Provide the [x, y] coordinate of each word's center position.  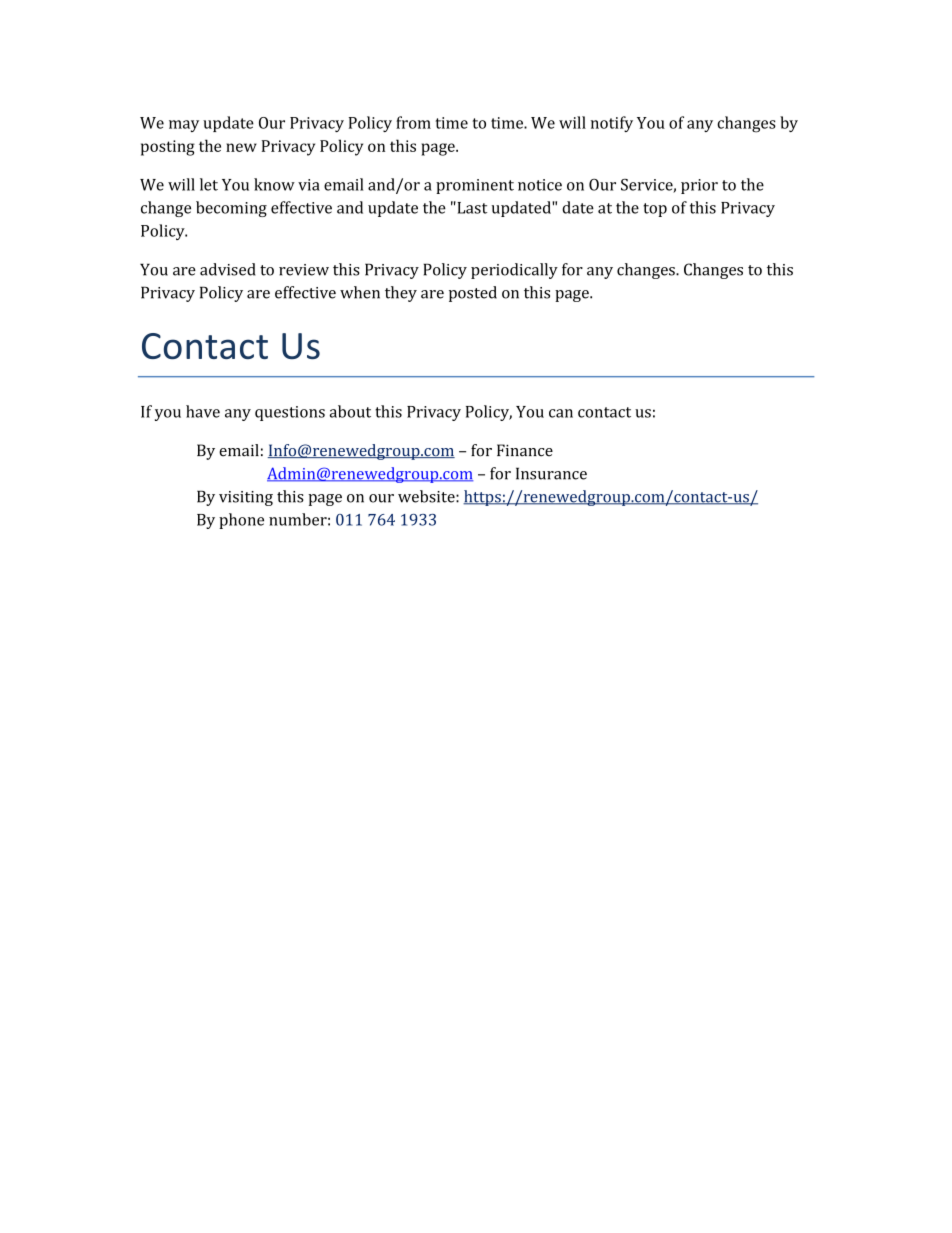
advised [228, 269]
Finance [525, 450]
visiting [246, 498]
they [401, 294]
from [413, 122]
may [184, 126]
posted [473, 294]
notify [612, 124]
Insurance [551, 473]
